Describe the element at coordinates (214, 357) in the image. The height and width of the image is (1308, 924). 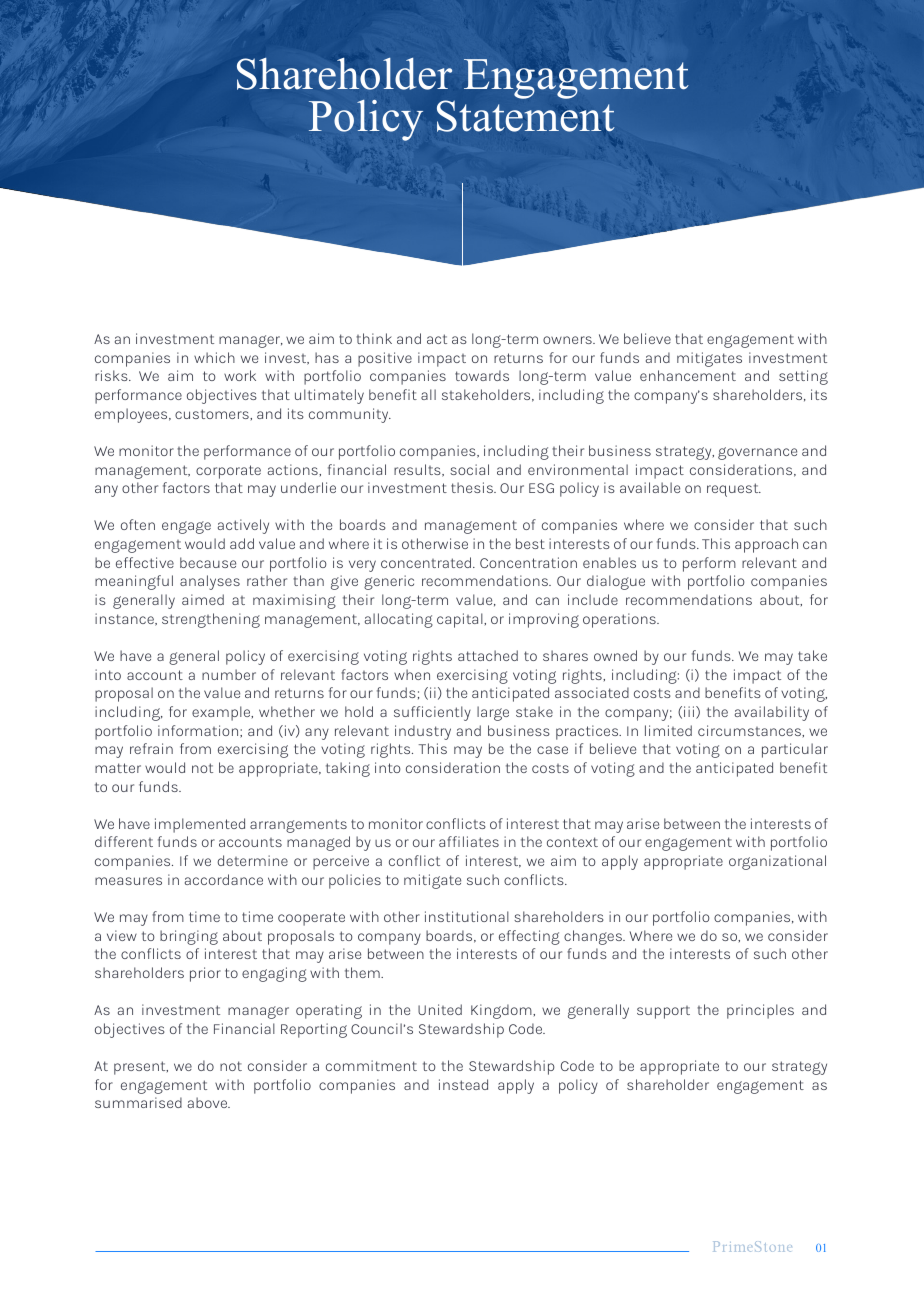
I see `which` at that location.
